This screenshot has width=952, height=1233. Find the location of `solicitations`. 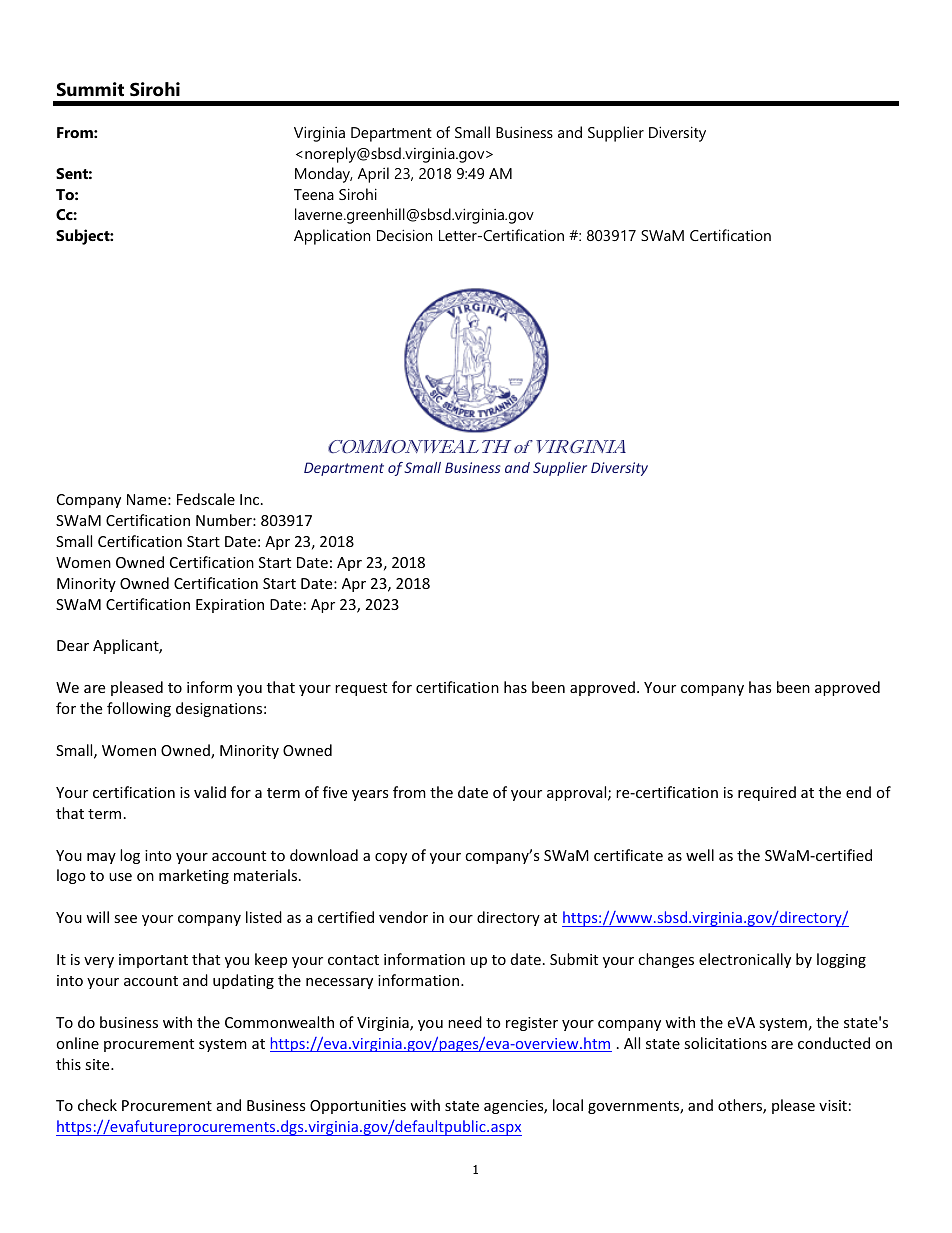

solicitations is located at coordinates (725, 1043).
